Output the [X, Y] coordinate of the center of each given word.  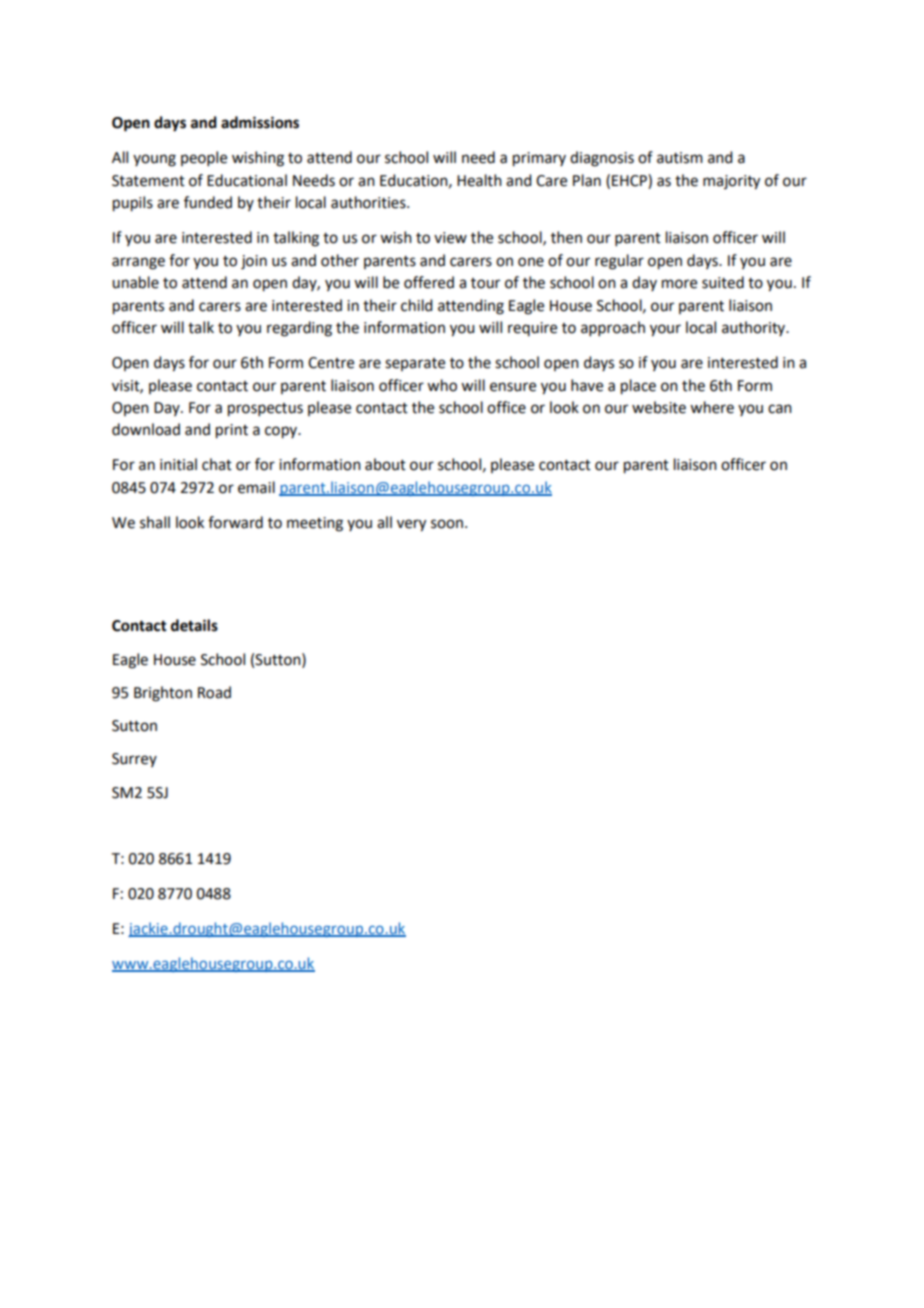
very [411, 525]
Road [214, 692]
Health [479, 180]
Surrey [134, 760]
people [204, 158]
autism [680, 158]
